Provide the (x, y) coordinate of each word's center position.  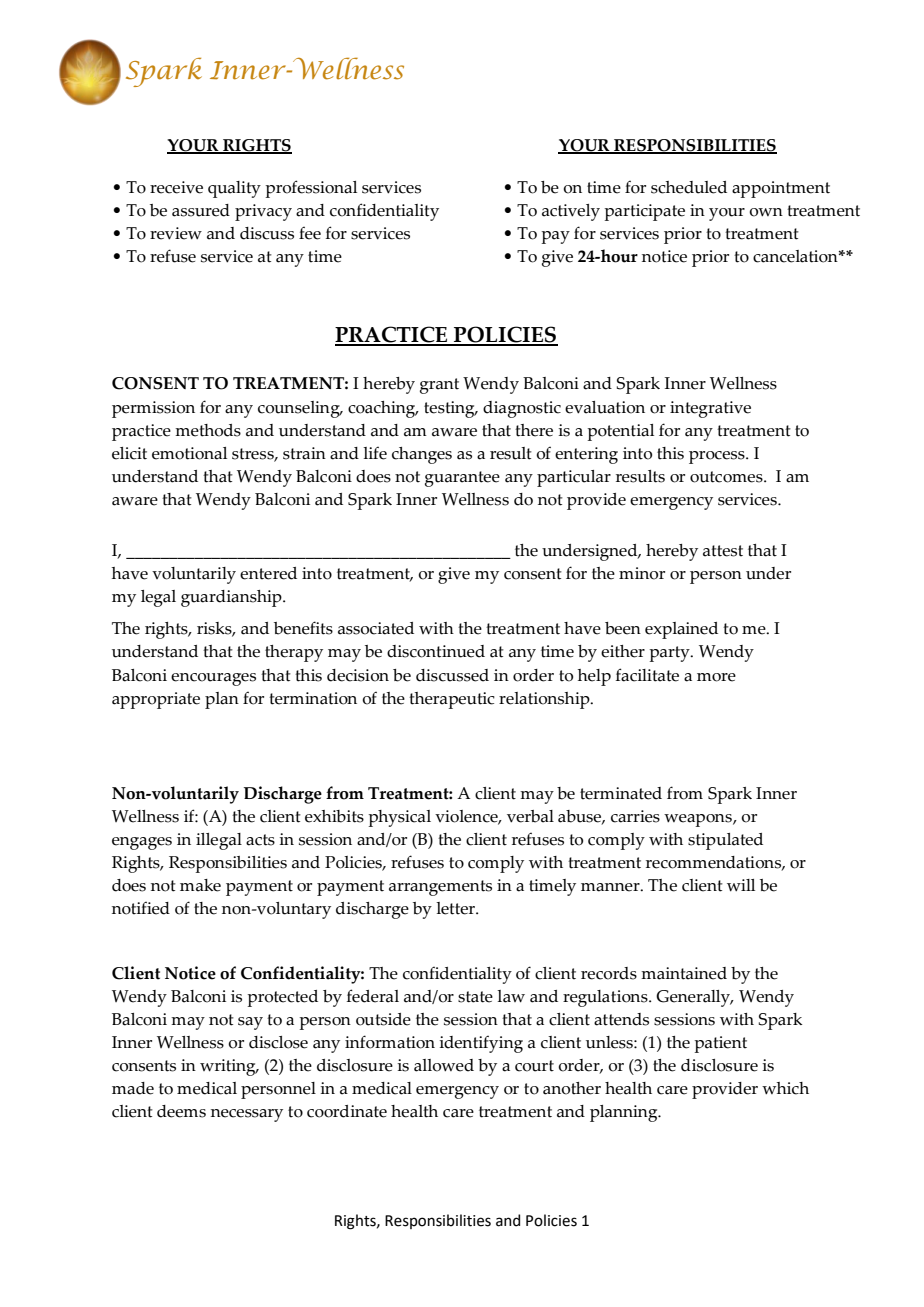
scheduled (689, 187)
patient (721, 1044)
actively (571, 212)
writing (229, 1067)
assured (201, 210)
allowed (444, 1065)
